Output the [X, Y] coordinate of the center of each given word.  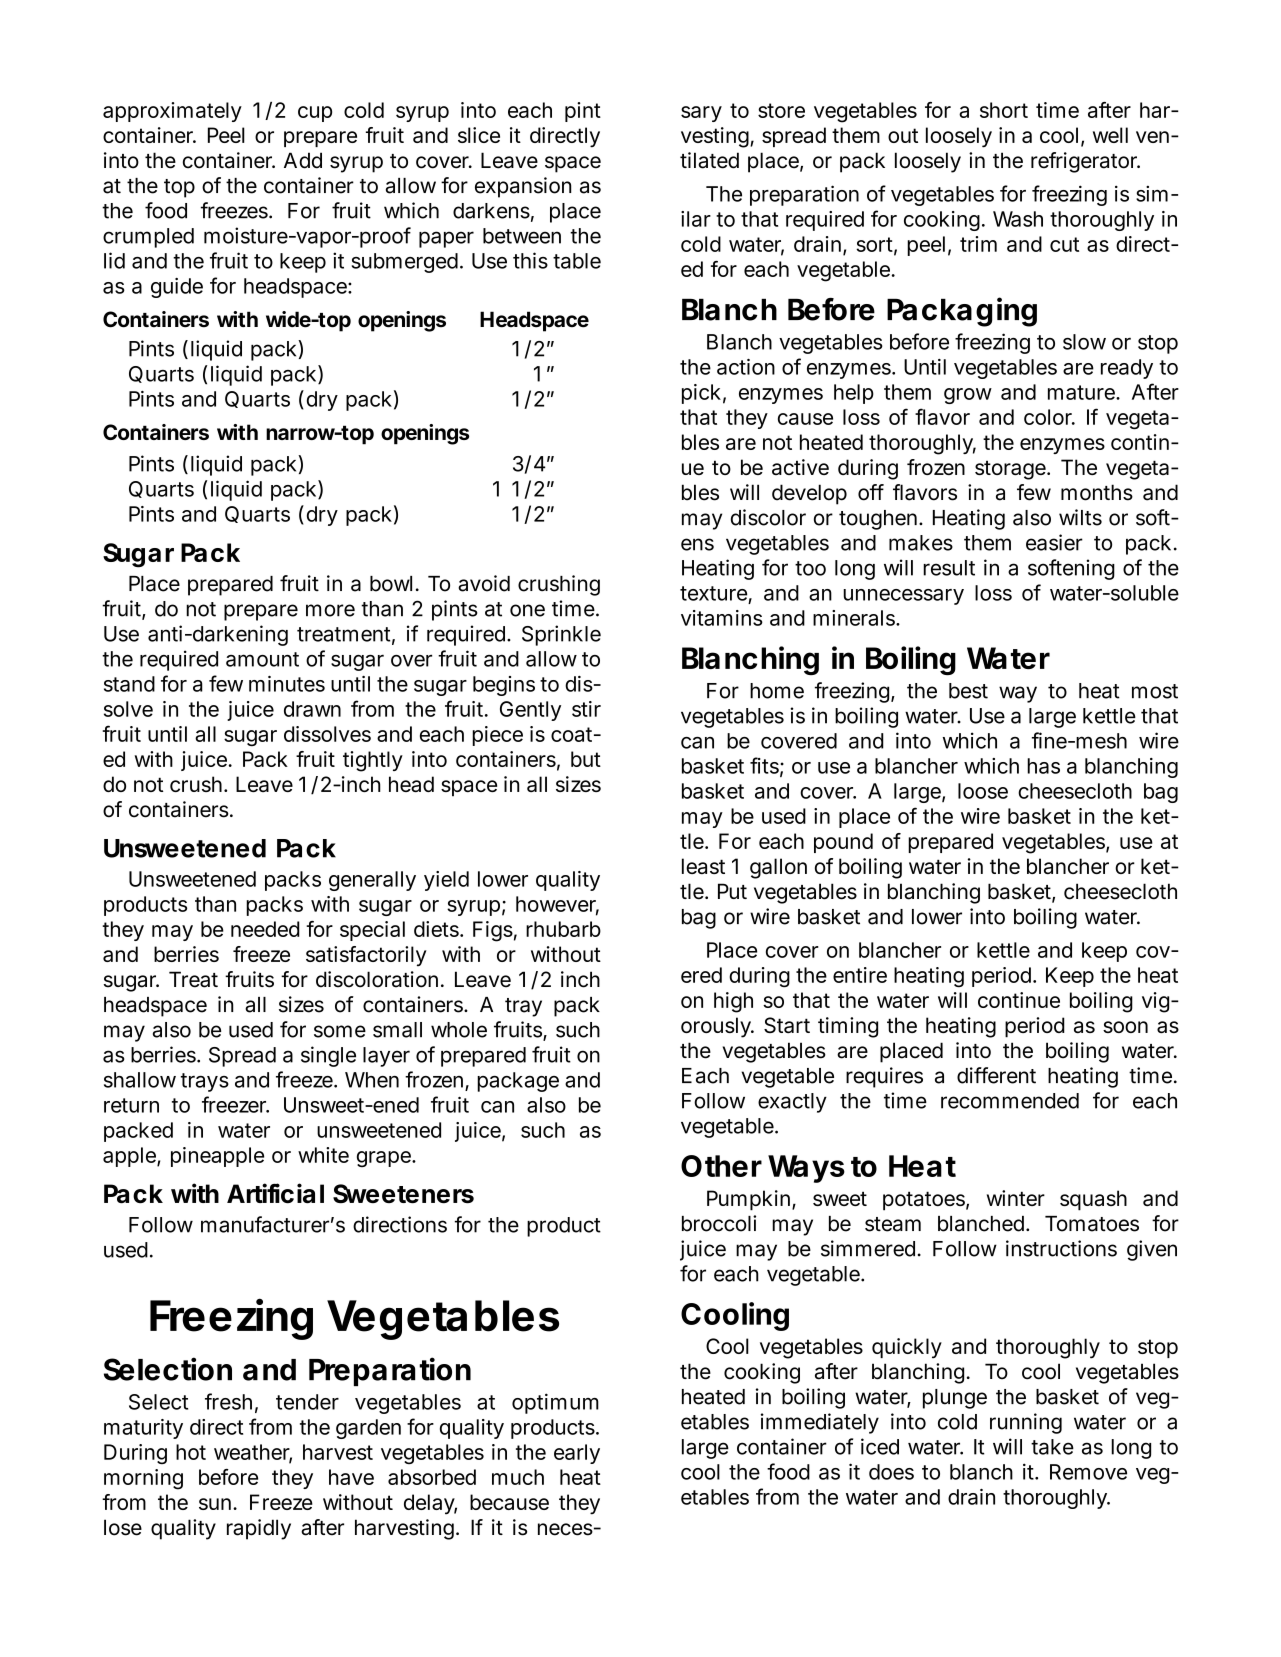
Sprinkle [561, 635]
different [996, 1075]
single [328, 1056]
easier [1054, 542]
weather [253, 1453]
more [330, 610]
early [577, 1454]
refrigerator [1085, 162]
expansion [523, 187]
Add [303, 160]
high [733, 1002]
